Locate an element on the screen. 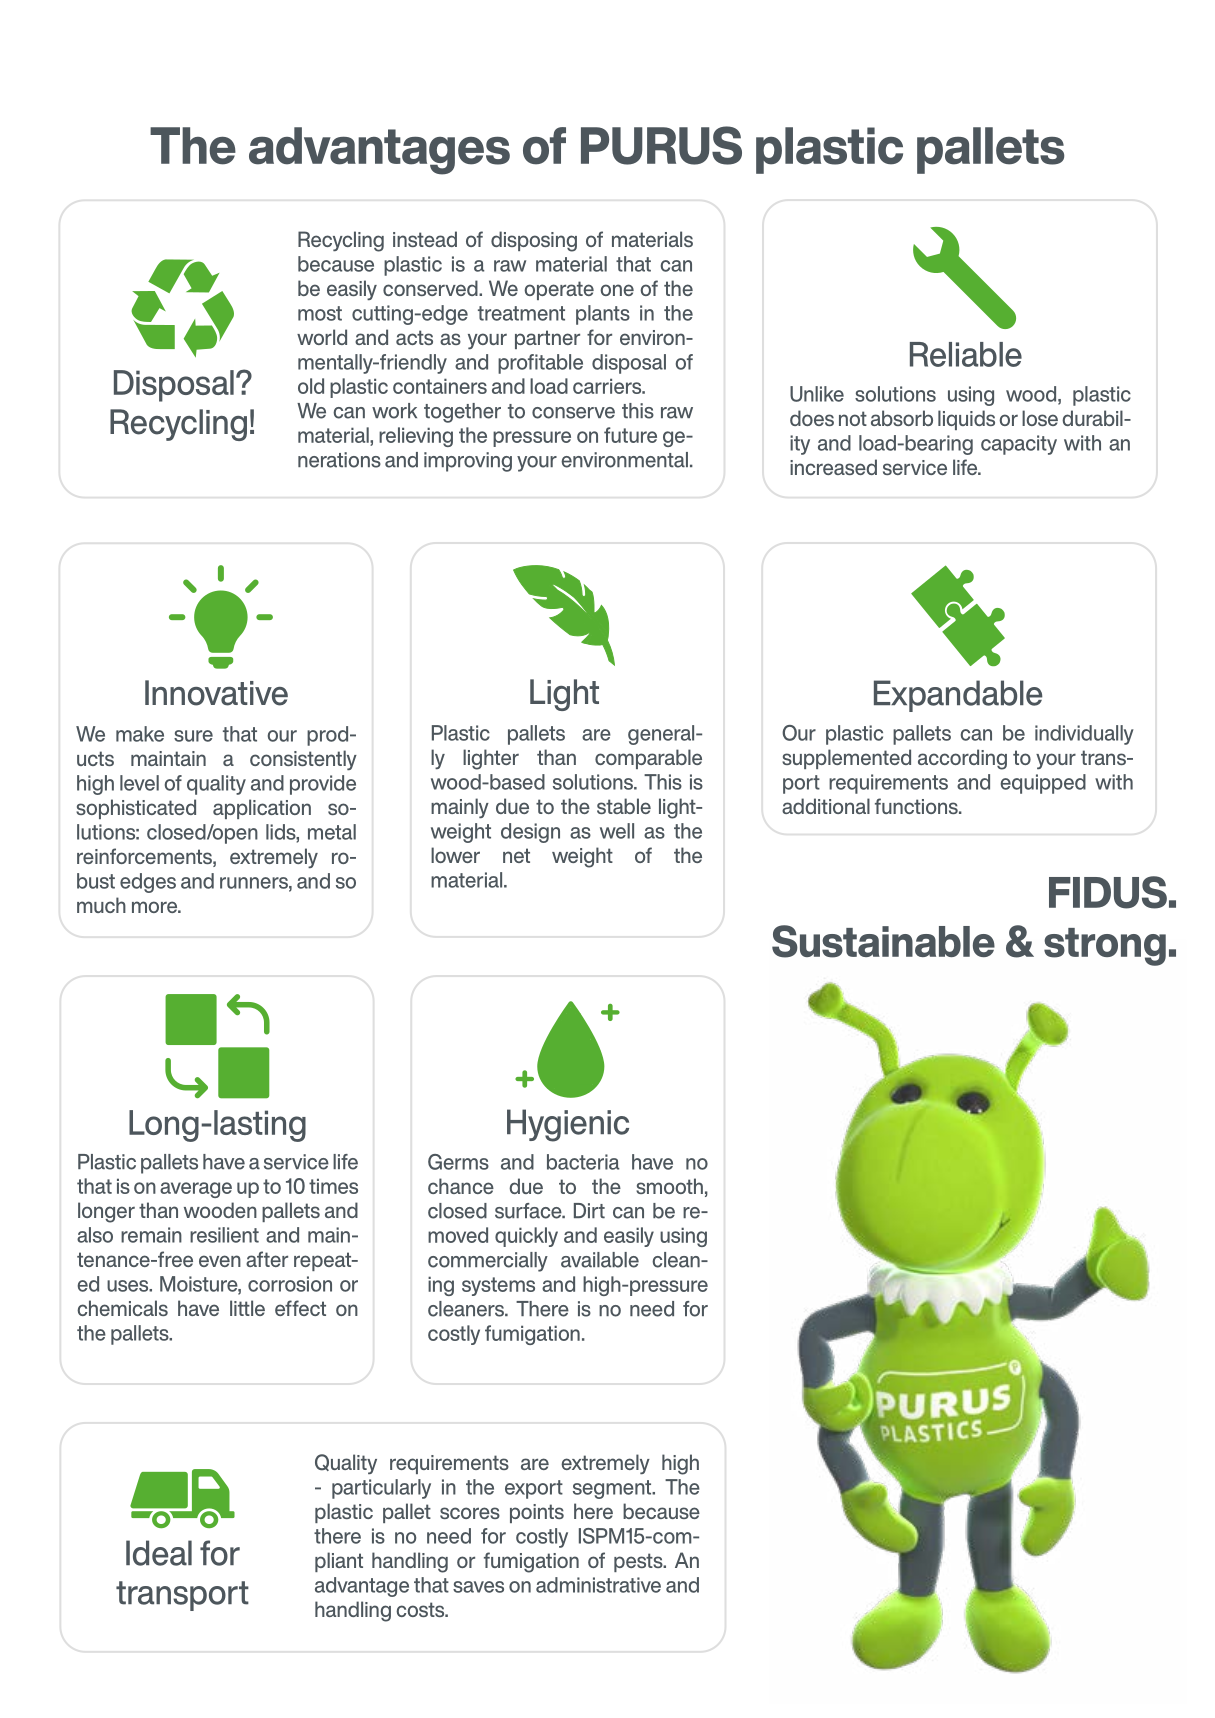 Image resolution: width=1215 pixels, height=1718 pixels. future is located at coordinates (630, 435).
